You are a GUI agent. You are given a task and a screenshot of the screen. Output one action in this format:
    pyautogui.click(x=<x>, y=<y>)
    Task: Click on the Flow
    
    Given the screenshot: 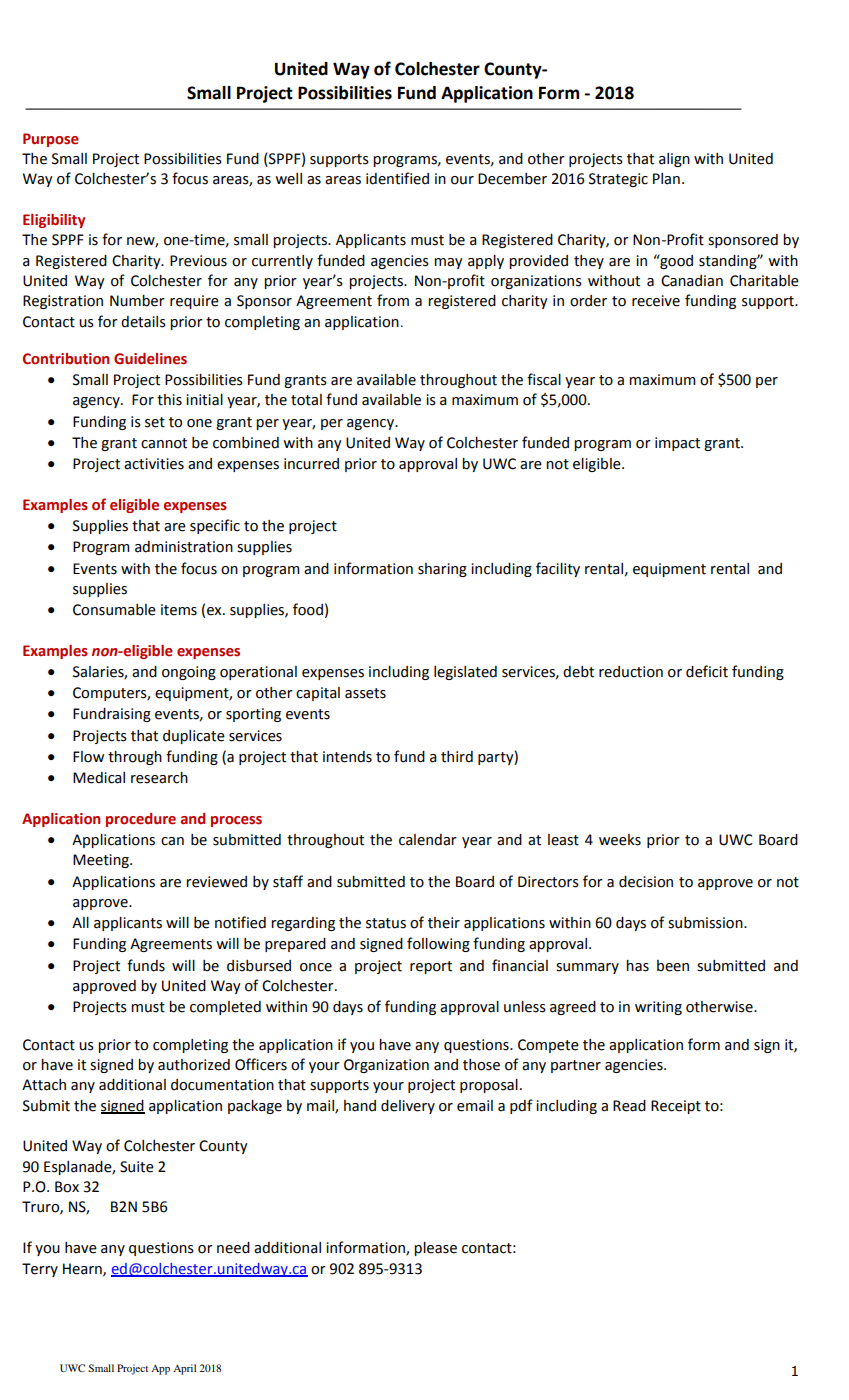 What is the action you would take?
    pyautogui.click(x=88, y=757)
